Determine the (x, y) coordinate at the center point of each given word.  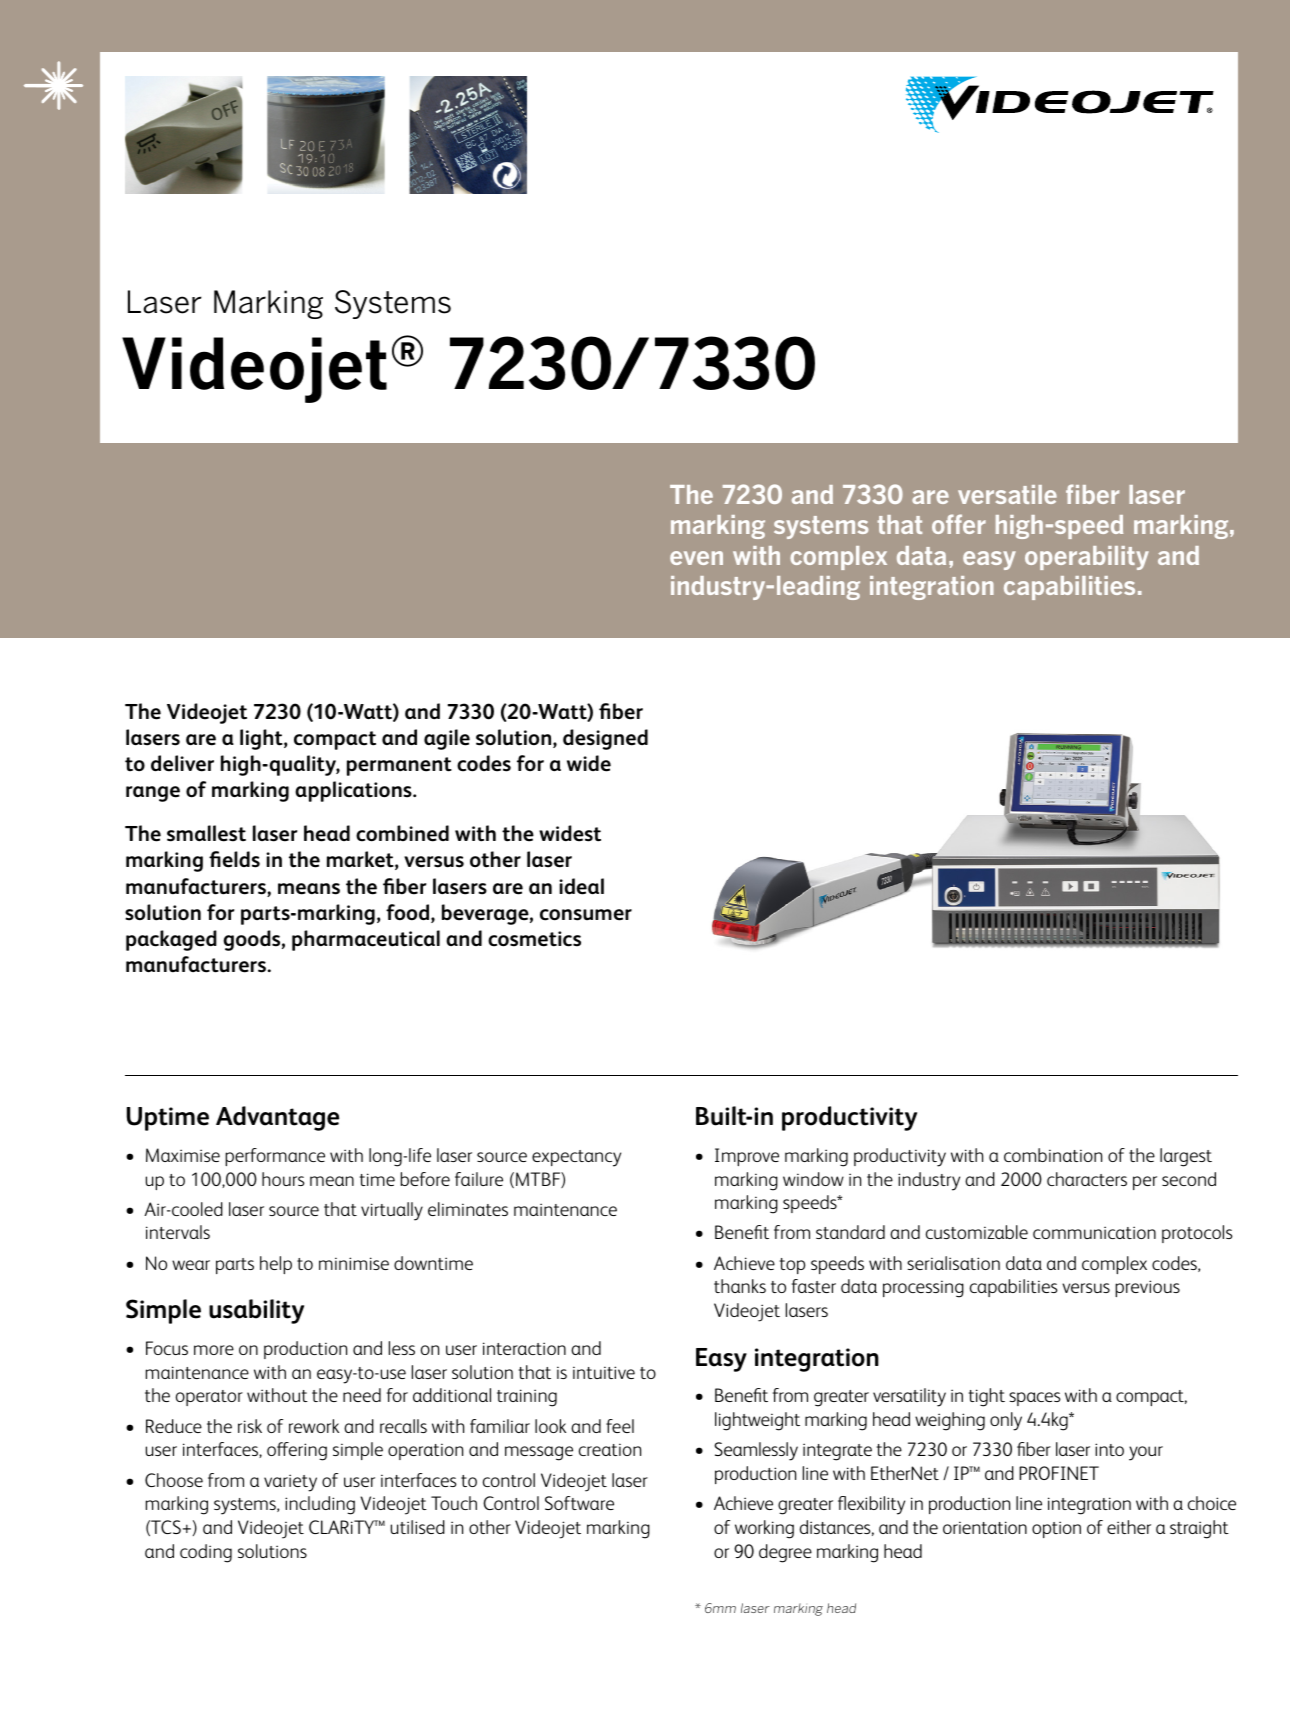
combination (1053, 1155)
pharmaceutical (366, 940)
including (320, 1505)
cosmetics (534, 939)
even (696, 558)
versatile (1007, 494)
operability (1087, 558)
